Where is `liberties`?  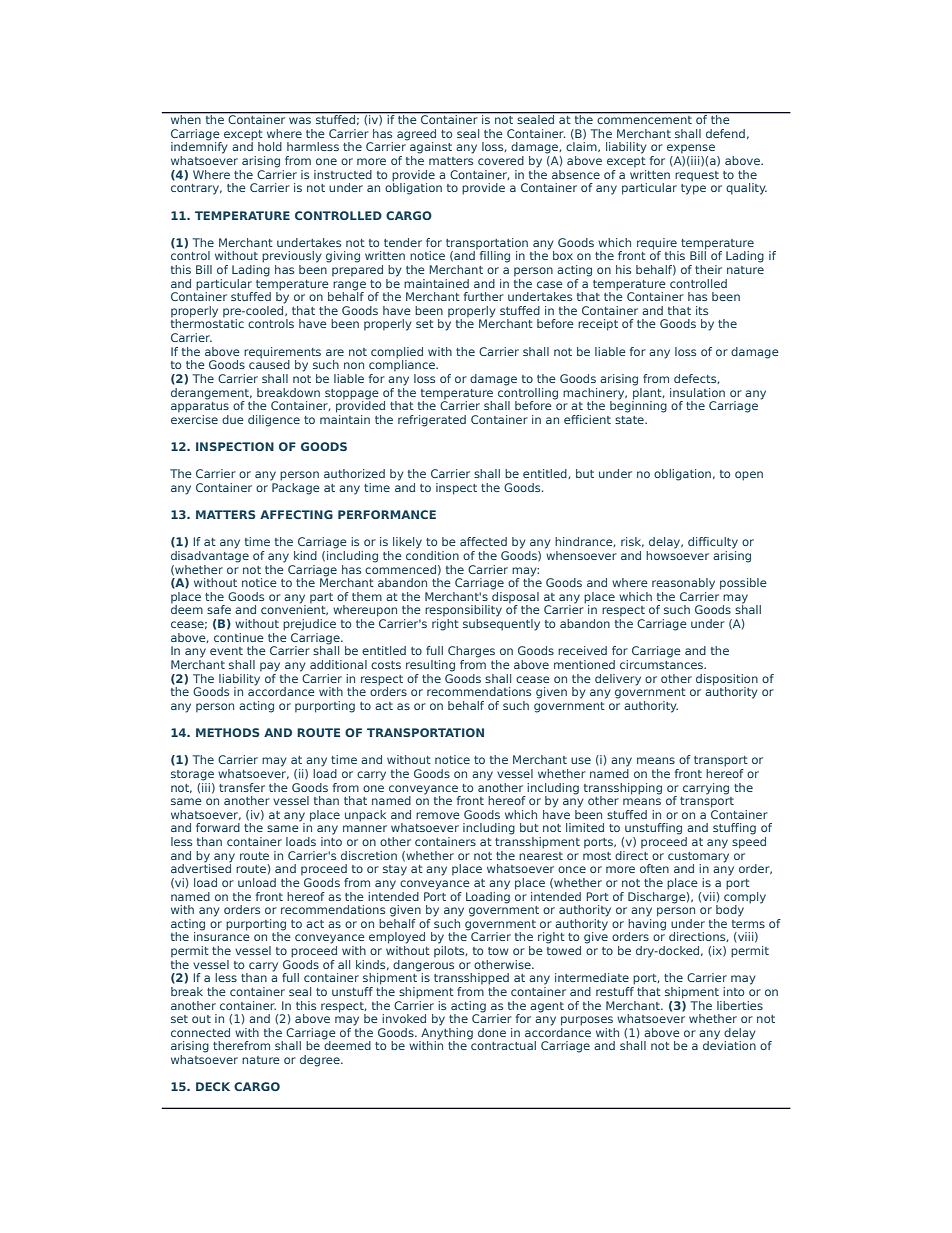 liberties is located at coordinates (740, 1005).
